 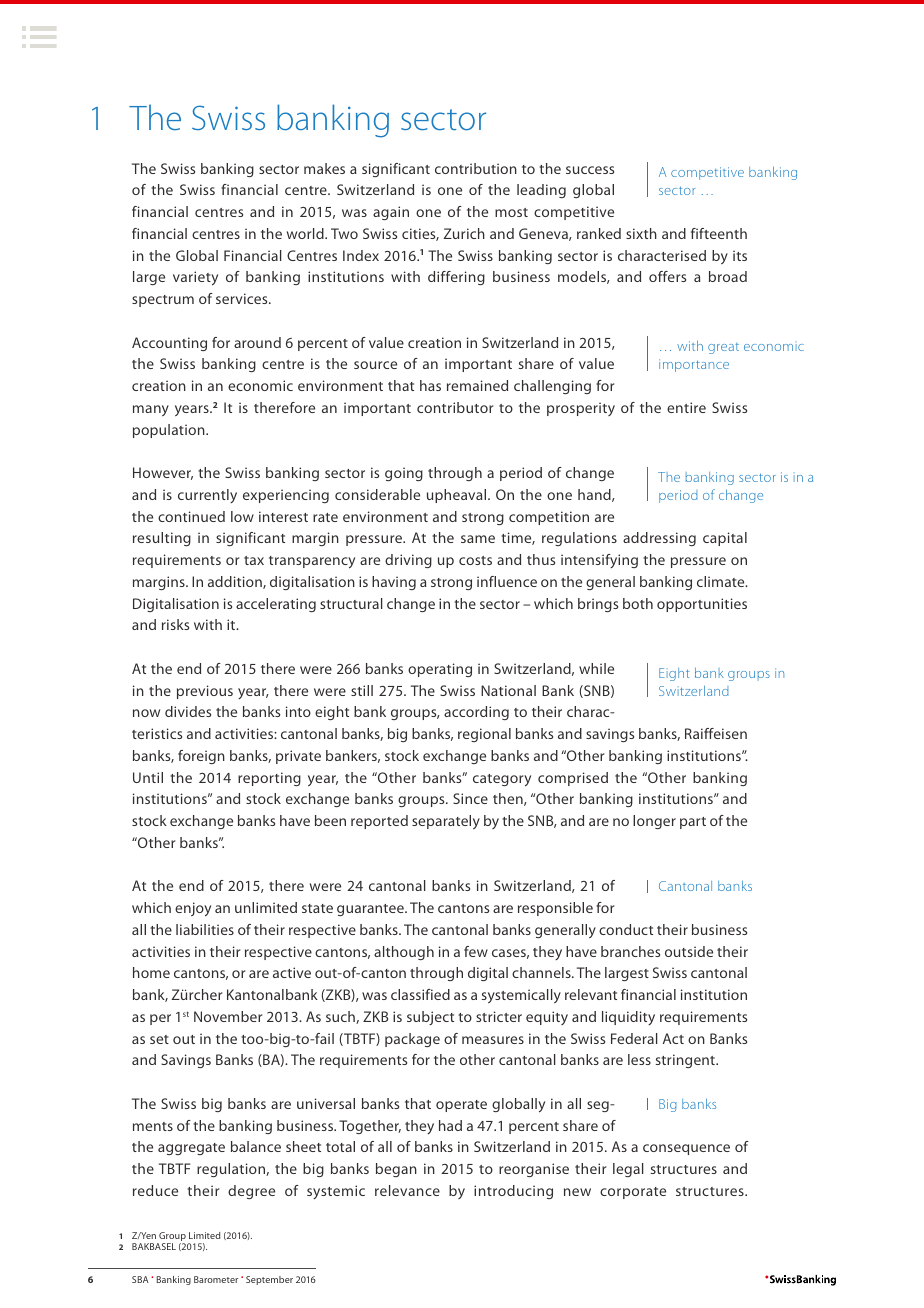 I want to click on Zurich, so click(x=464, y=233).
